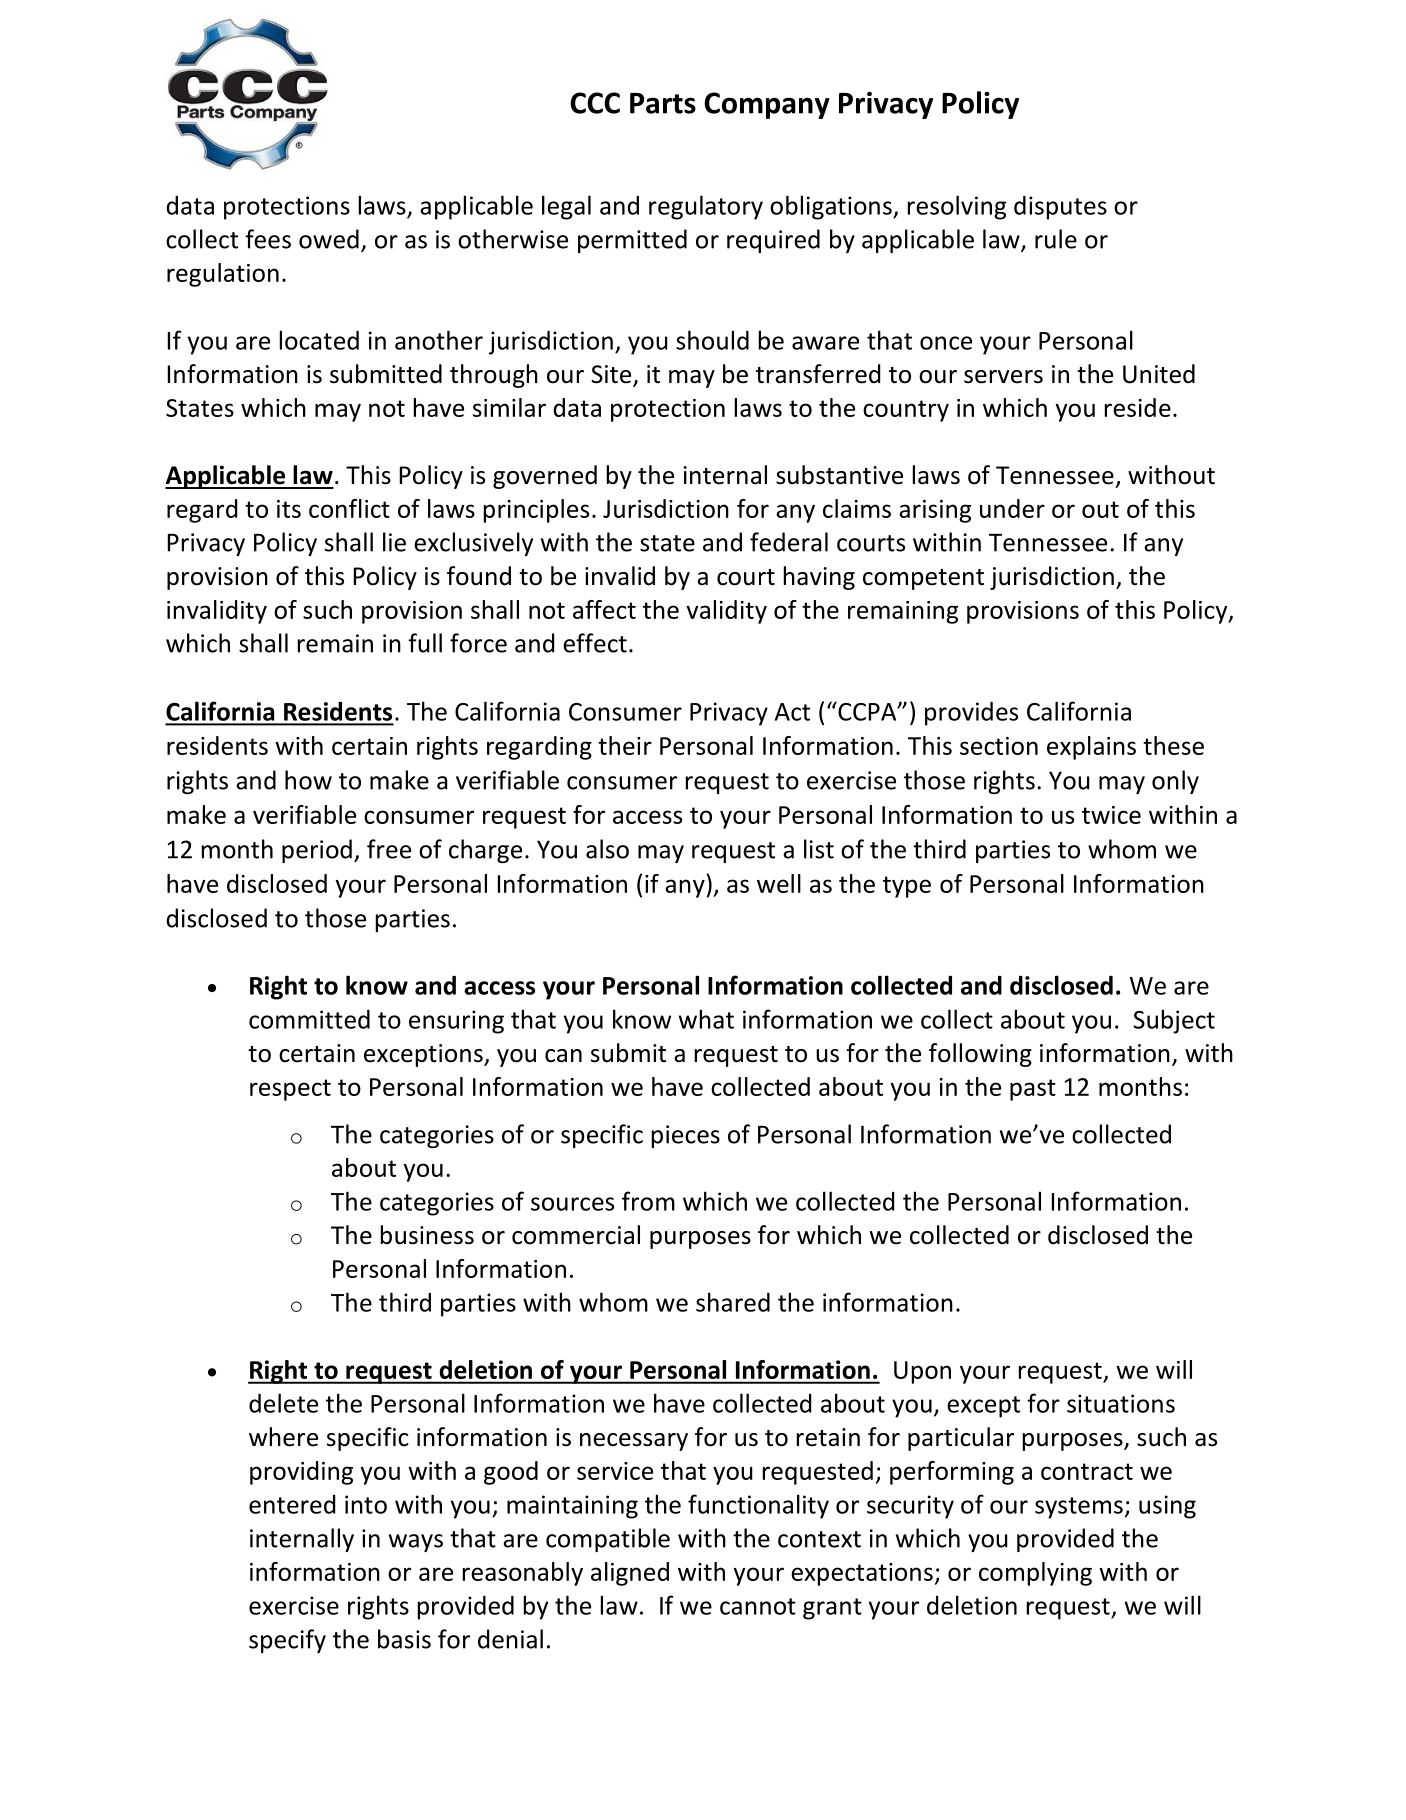 This image has height=1820, width=1406. Describe the element at coordinates (758, 1606) in the image. I see `cannot` at that location.
